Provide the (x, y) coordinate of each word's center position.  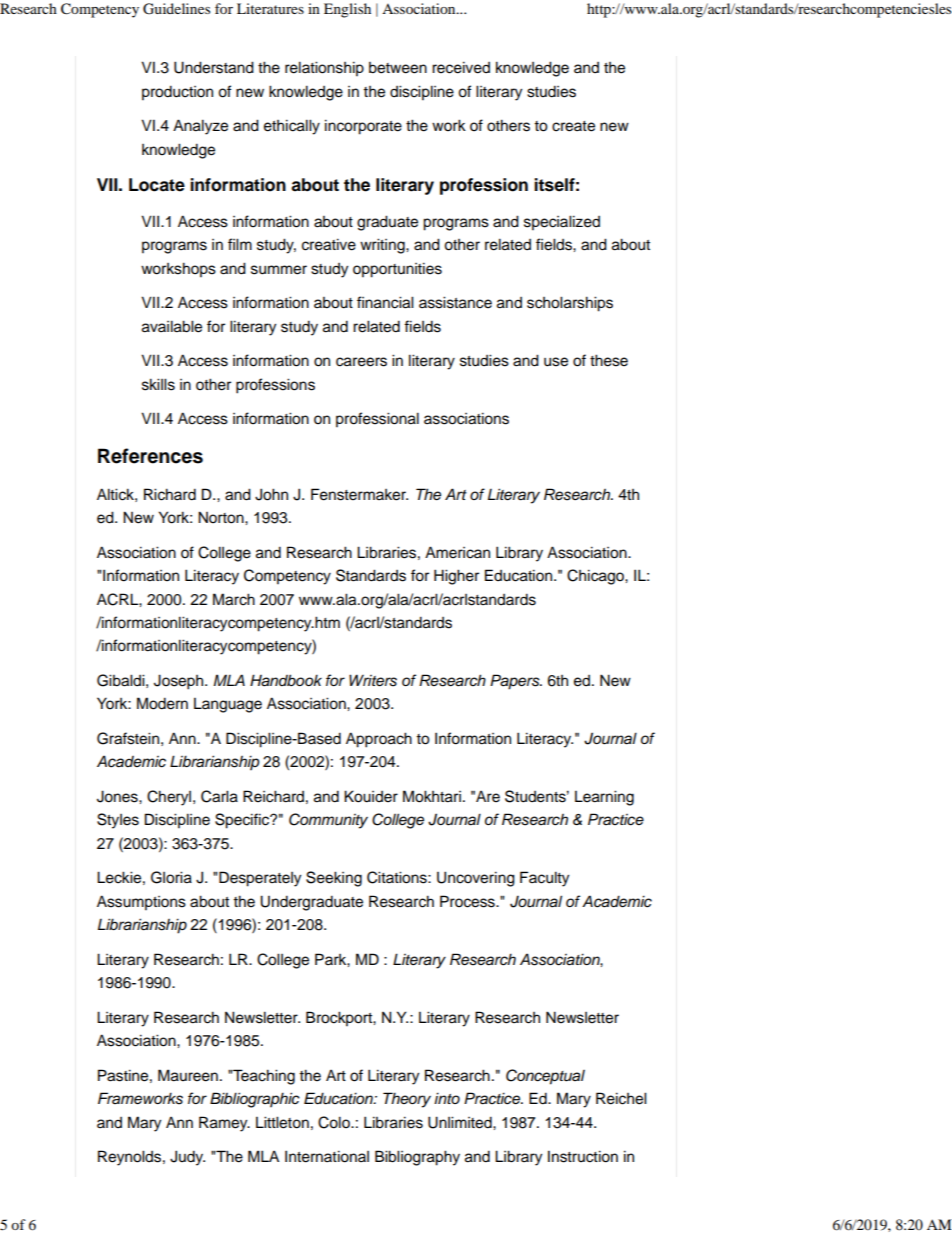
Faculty (544, 879)
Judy (187, 1158)
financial (385, 302)
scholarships (570, 304)
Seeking (334, 879)
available (172, 326)
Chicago (596, 577)
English (347, 10)
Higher (456, 577)
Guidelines (176, 9)
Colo (335, 1122)
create (573, 126)
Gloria (171, 877)
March (234, 599)
